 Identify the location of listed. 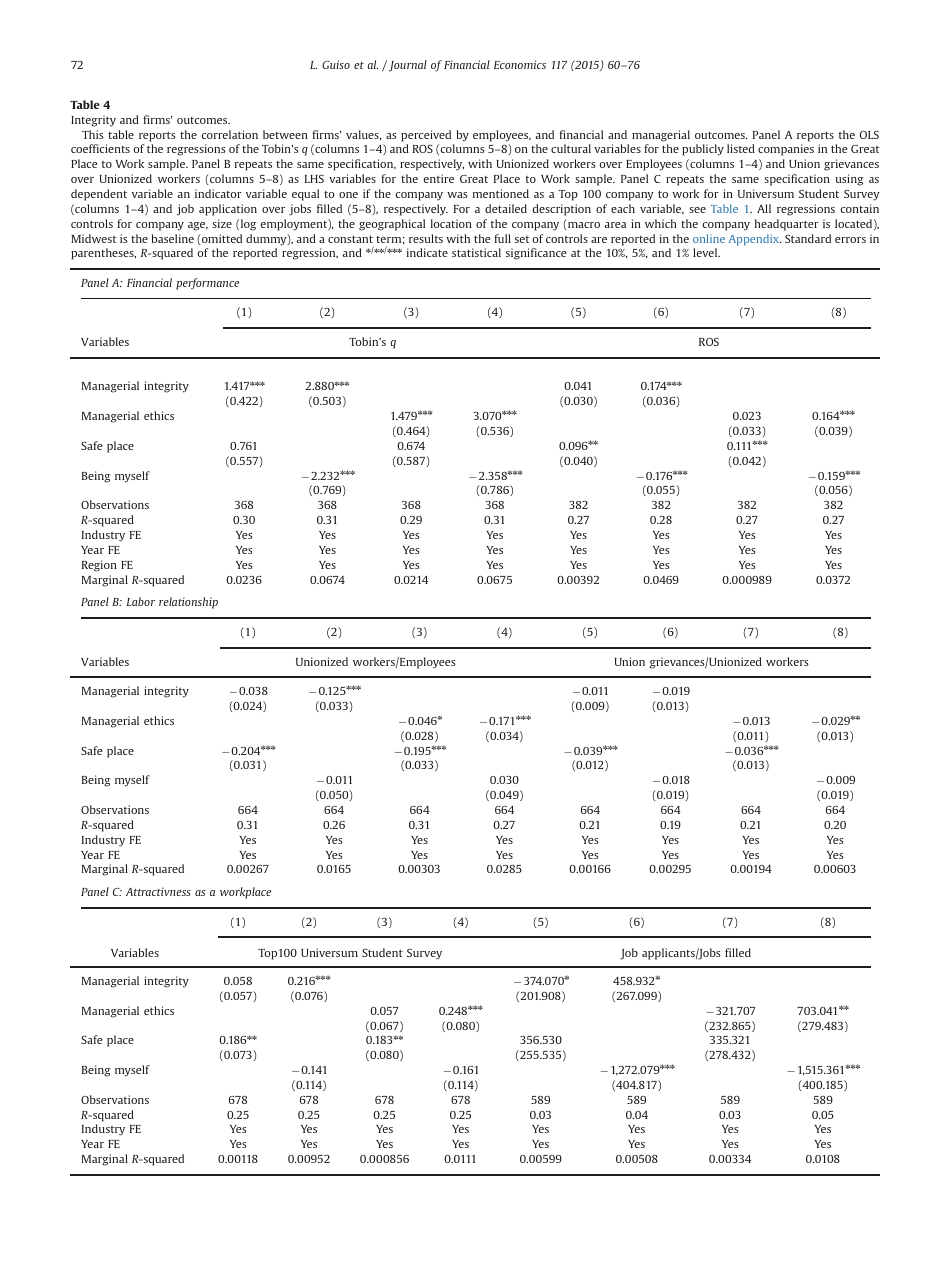
(741, 148).
